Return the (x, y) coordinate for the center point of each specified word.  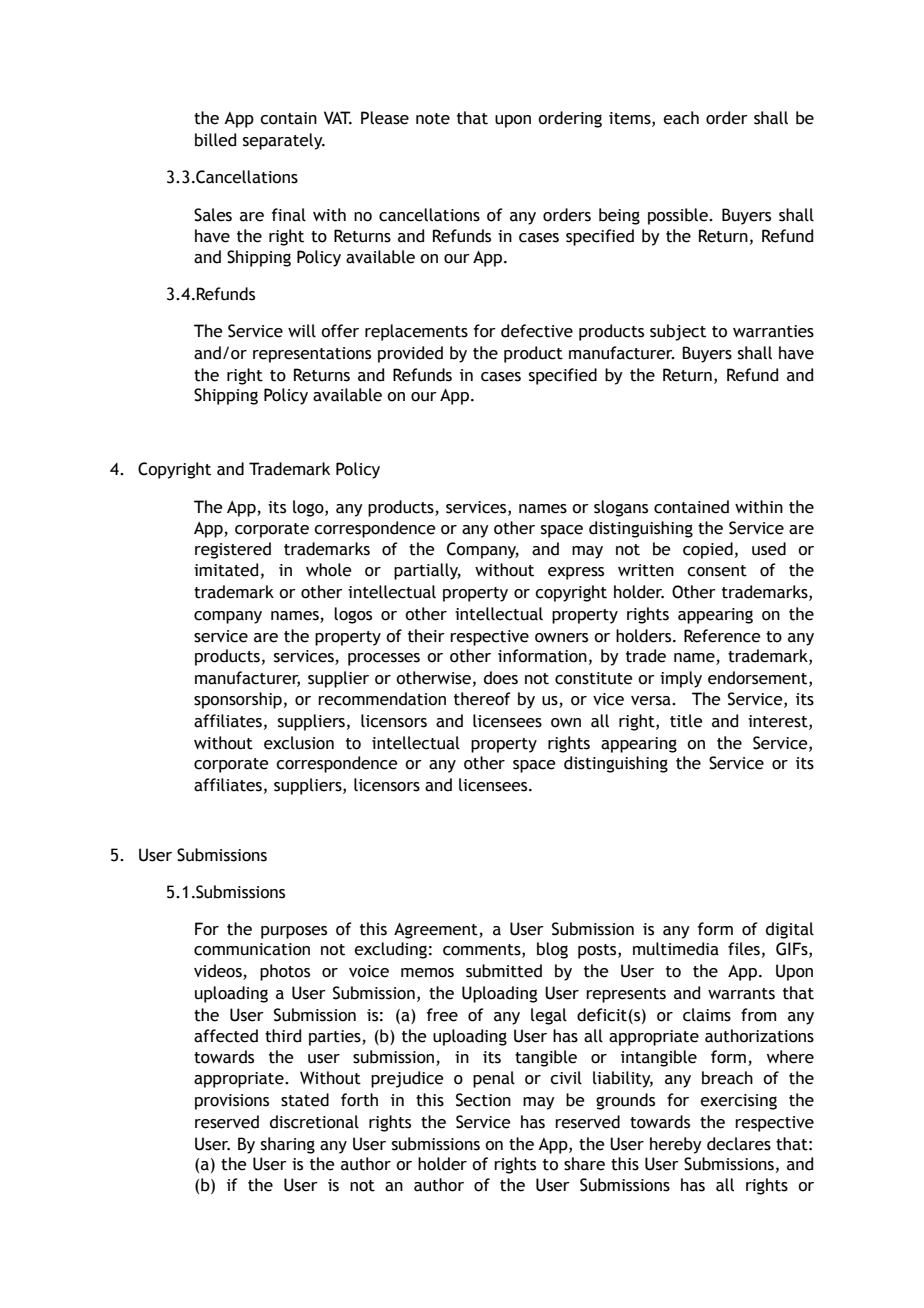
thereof (482, 699)
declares (739, 1144)
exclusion (299, 743)
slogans (621, 508)
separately (284, 141)
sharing (288, 1145)
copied (708, 550)
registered (233, 550)
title (686, 721)
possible (679, 216)
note (433, 119)
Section (483, 1100)
